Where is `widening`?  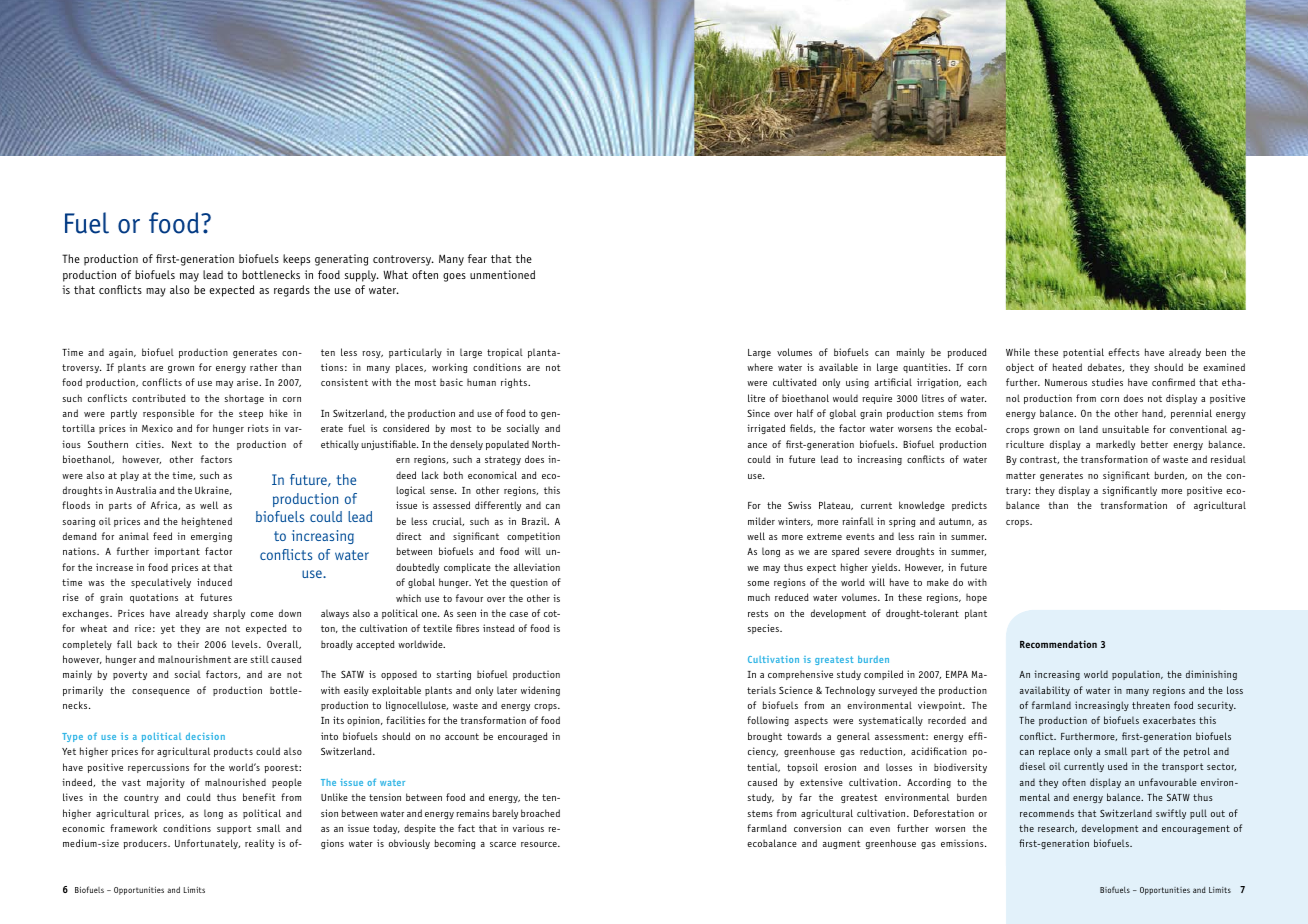 widening is located at coordinates (540, 691).
